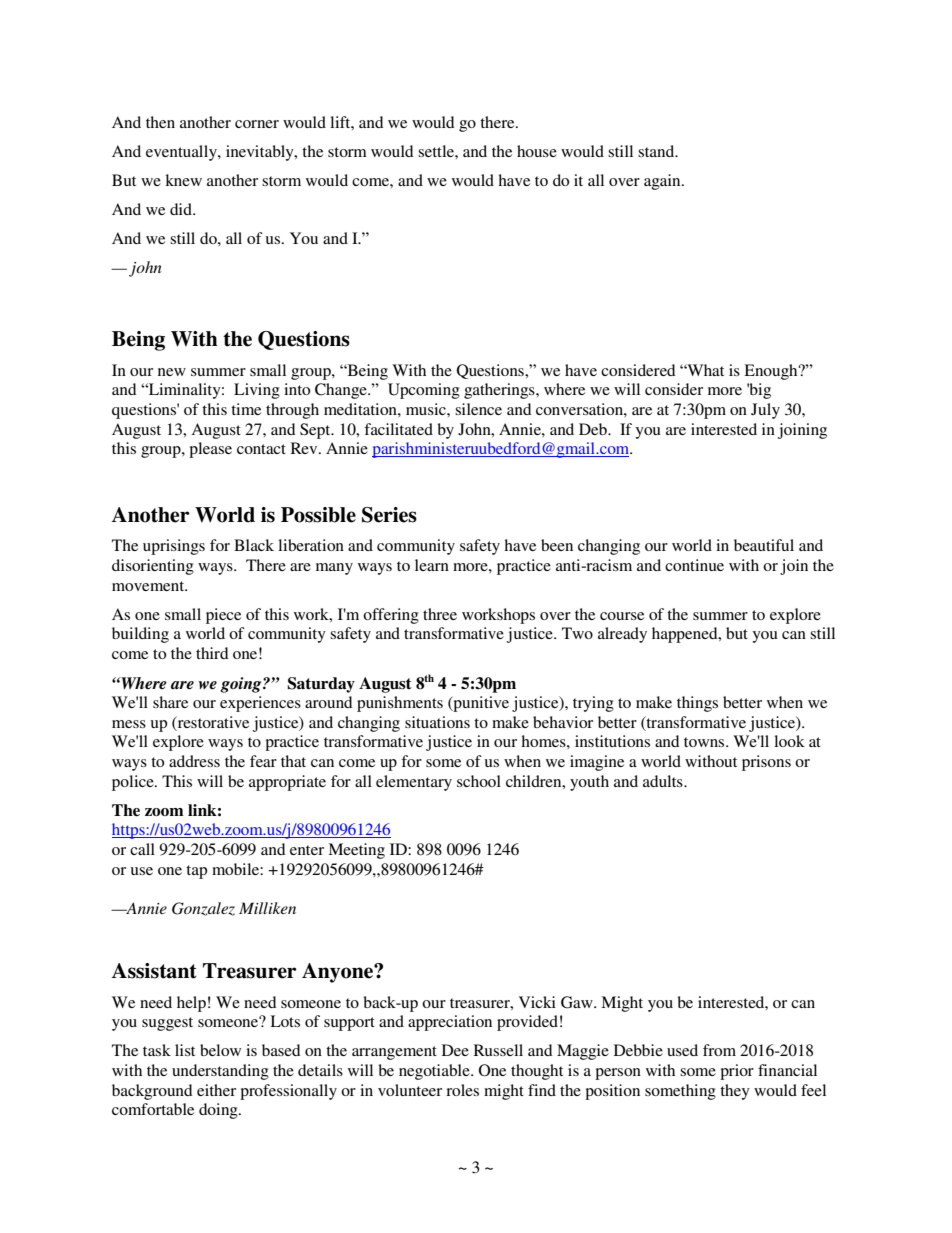  What do you see at coordinates (182, 153) in the screenshot?
I see `eventually` at bounding box center [182, 153].
